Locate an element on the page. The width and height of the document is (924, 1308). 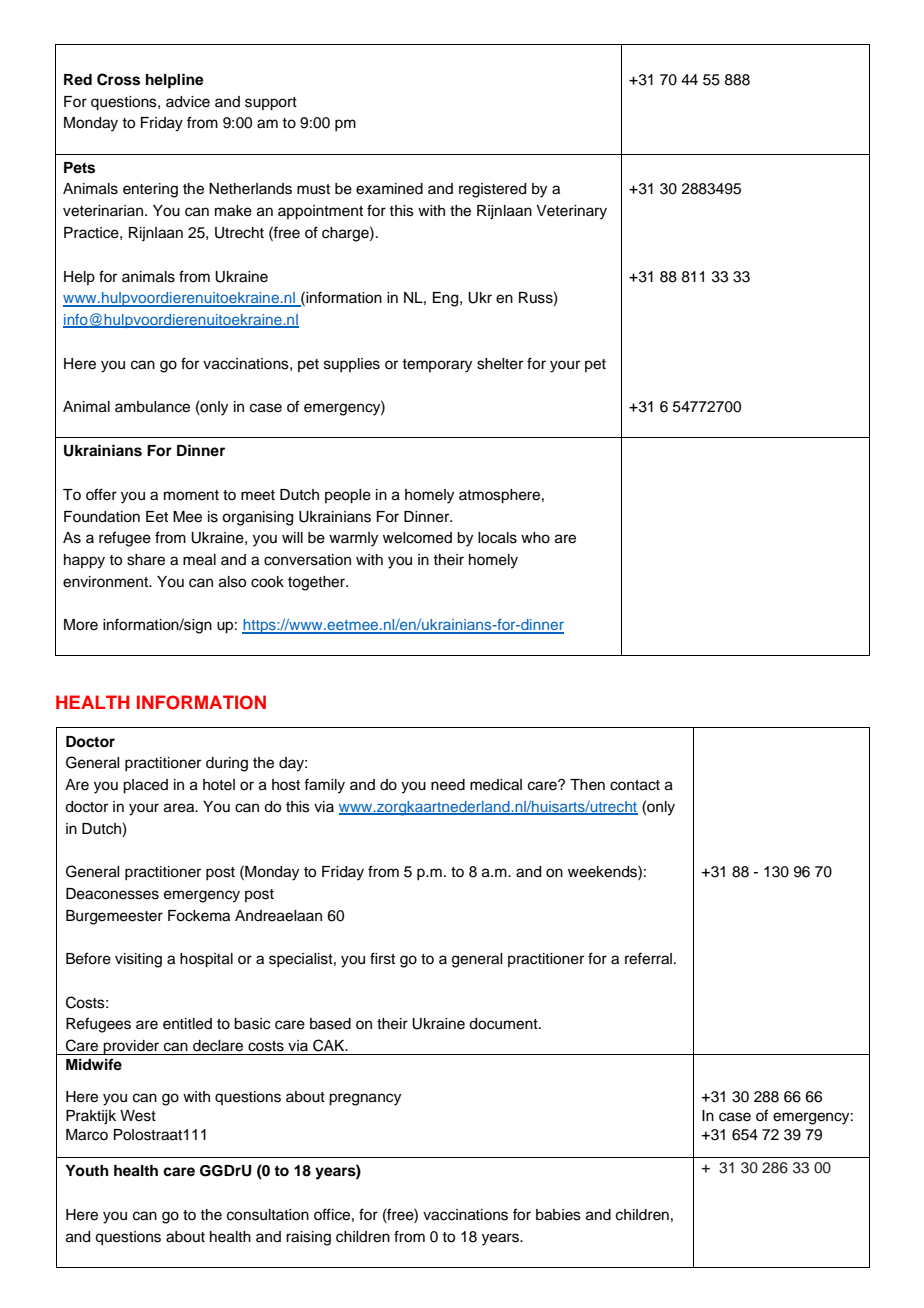
together is located at coordinates (317, 583).
